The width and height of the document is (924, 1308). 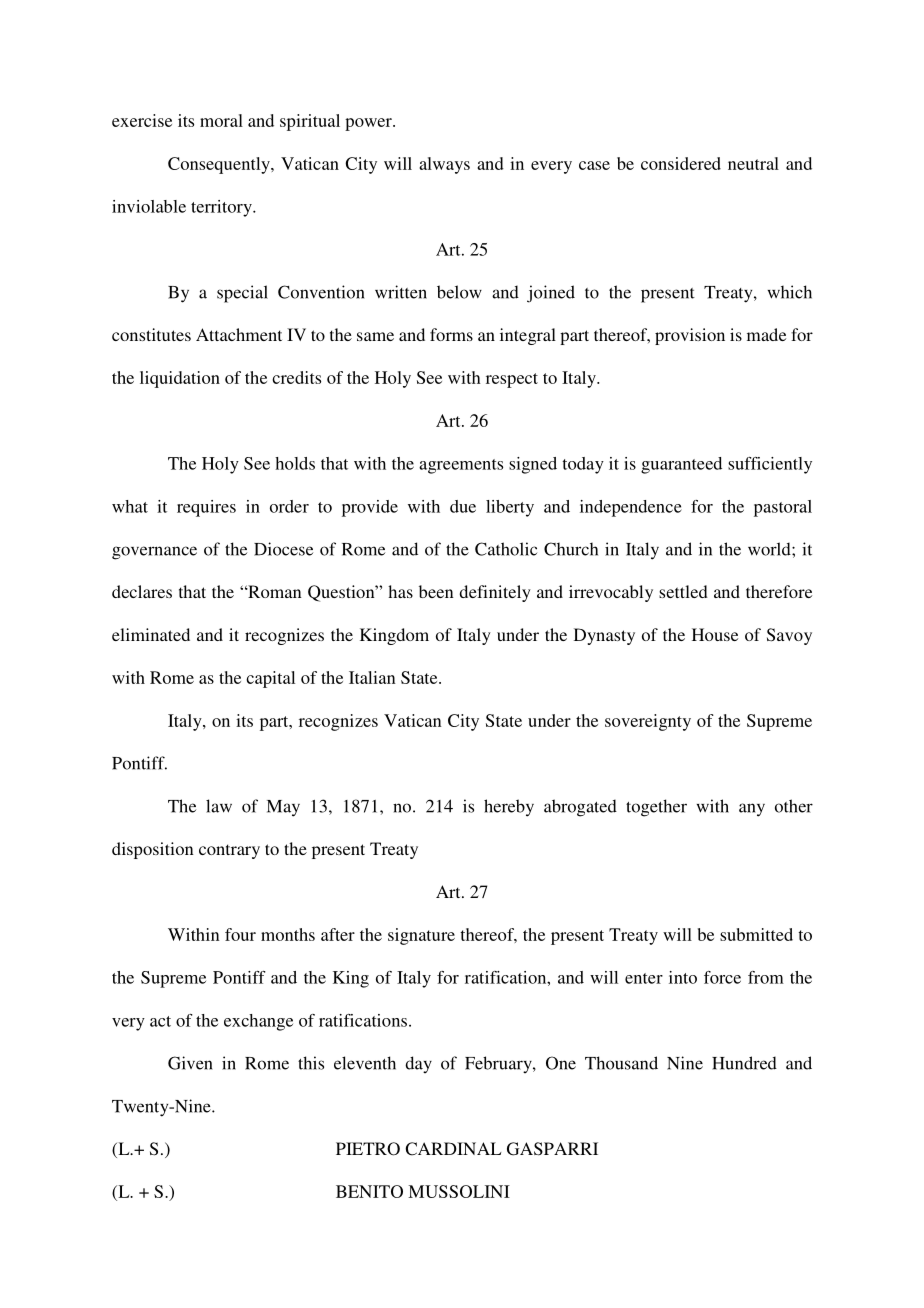 I want to click on Given, so click(x=190, y=1063).
